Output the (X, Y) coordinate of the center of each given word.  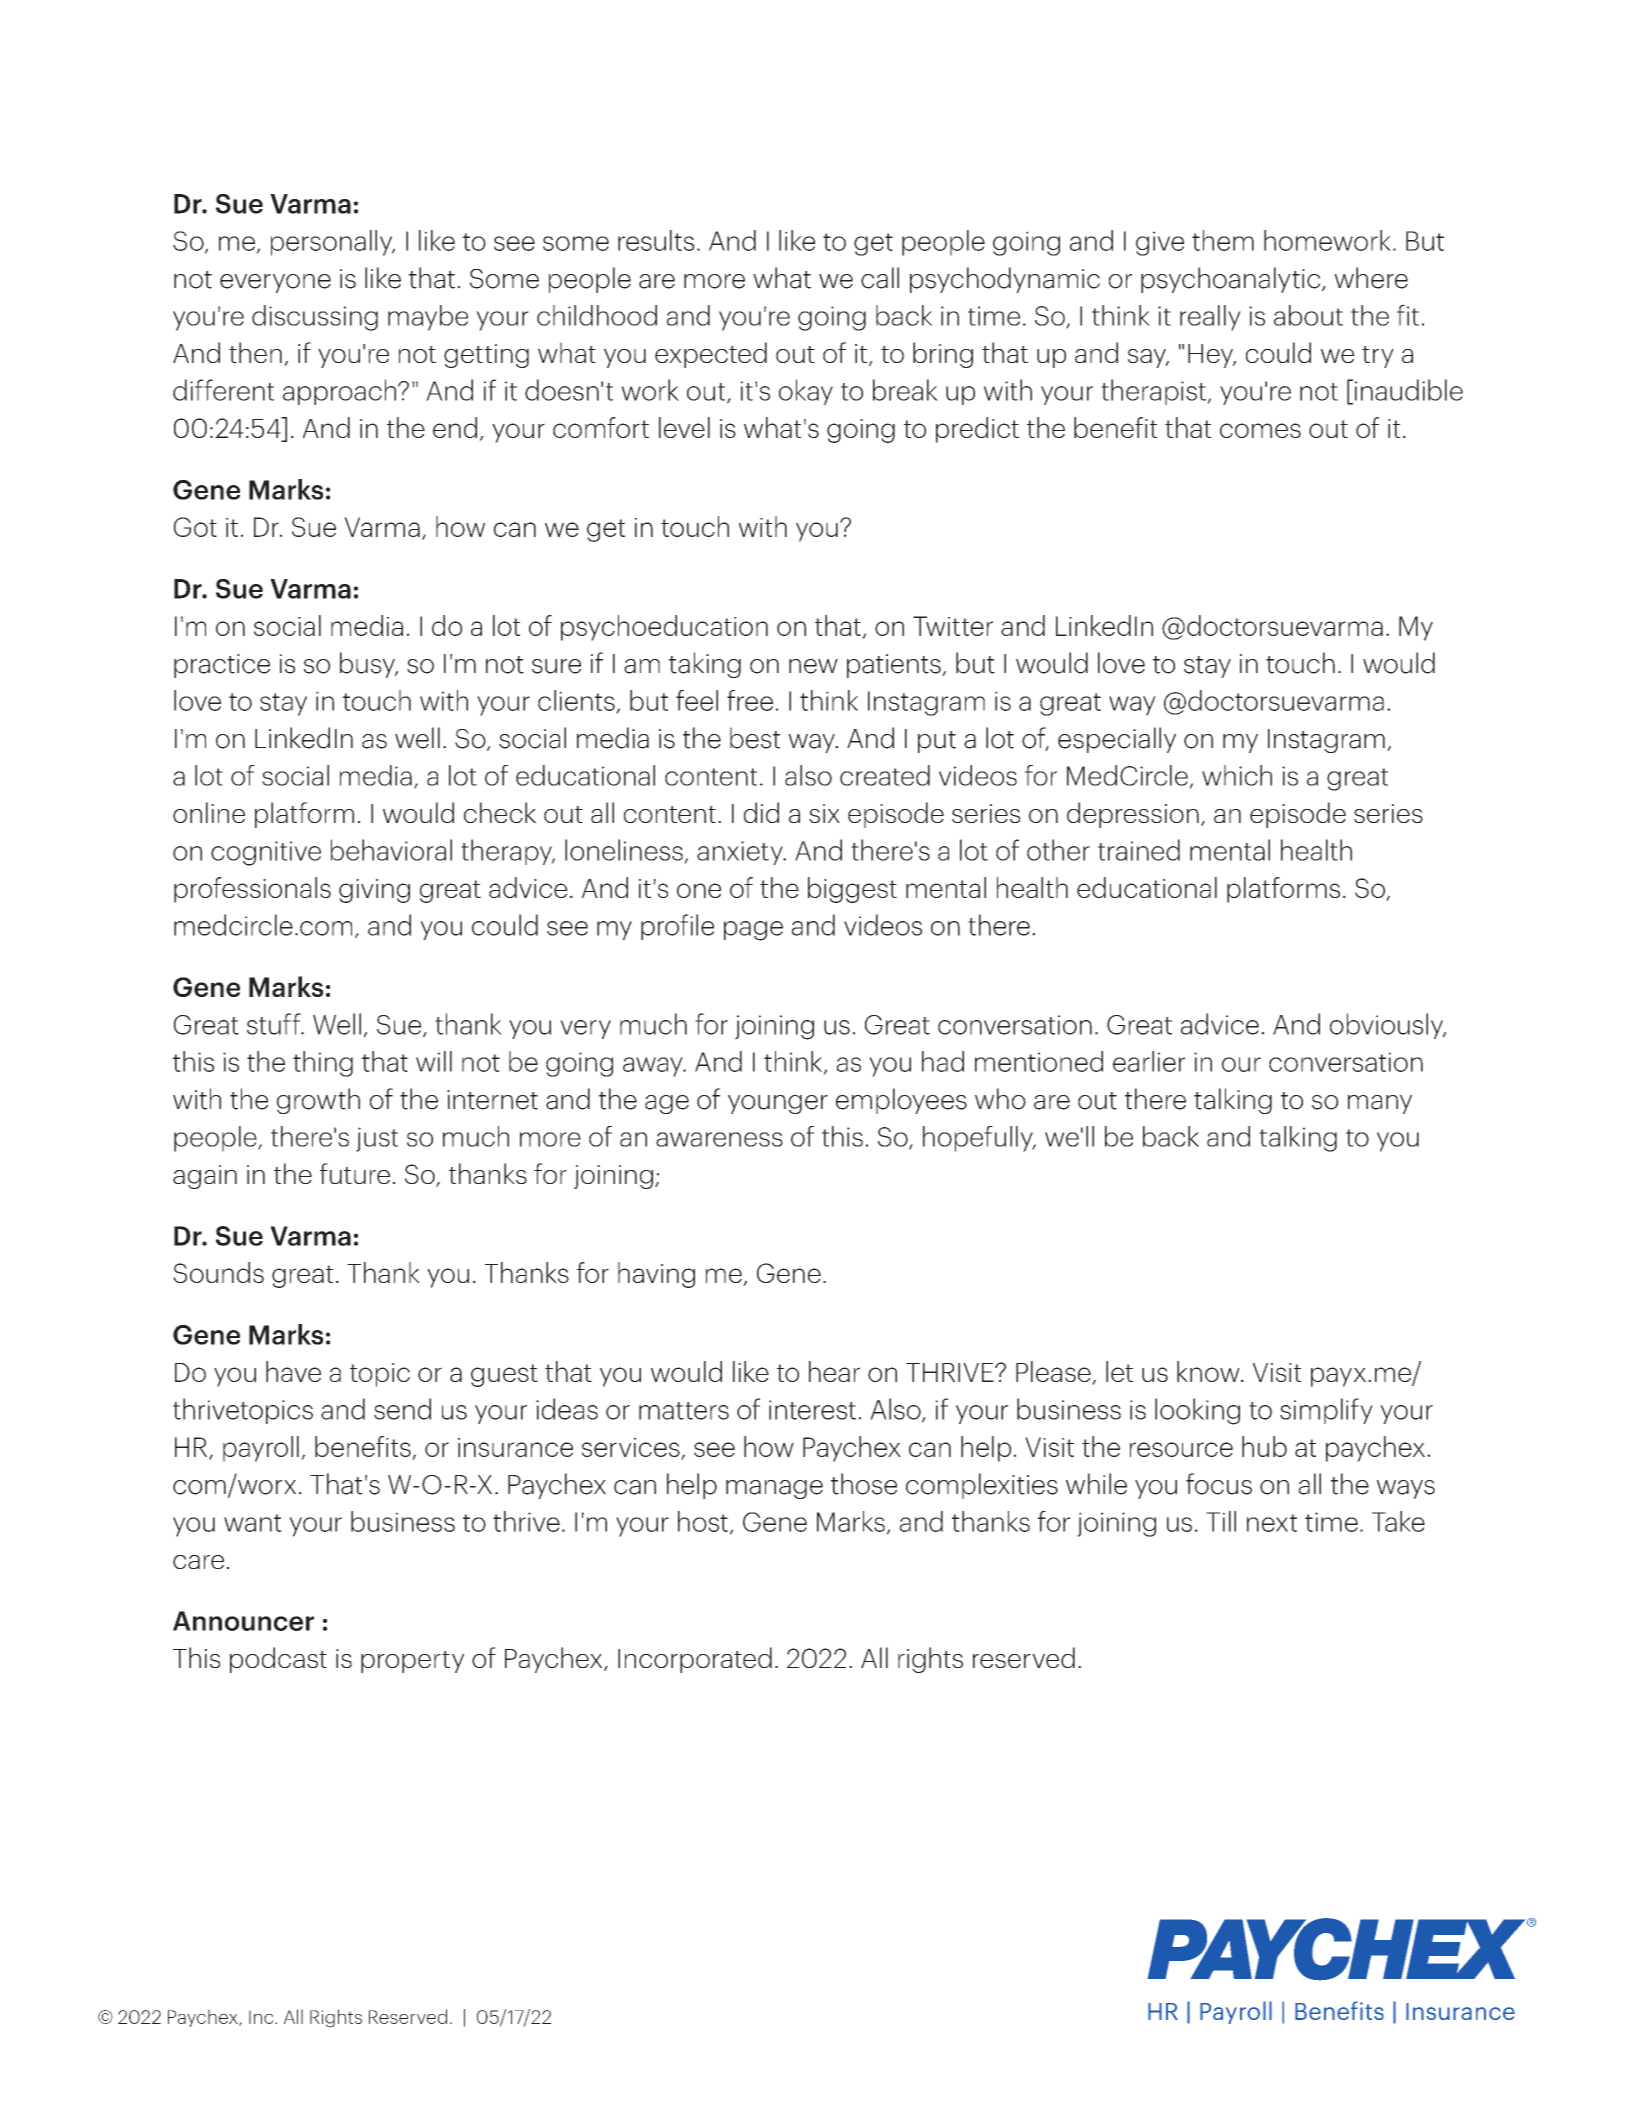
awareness (719, 1139)
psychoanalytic (1232, 280)
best (755, 738)
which (1237, 775)
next (1272, 1523)
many (1380, 1104)
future (355, 1173)
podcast (278, 1660)
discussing (315, 318)
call (880, 278)
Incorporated (695, 1660)
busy (368, 665)
